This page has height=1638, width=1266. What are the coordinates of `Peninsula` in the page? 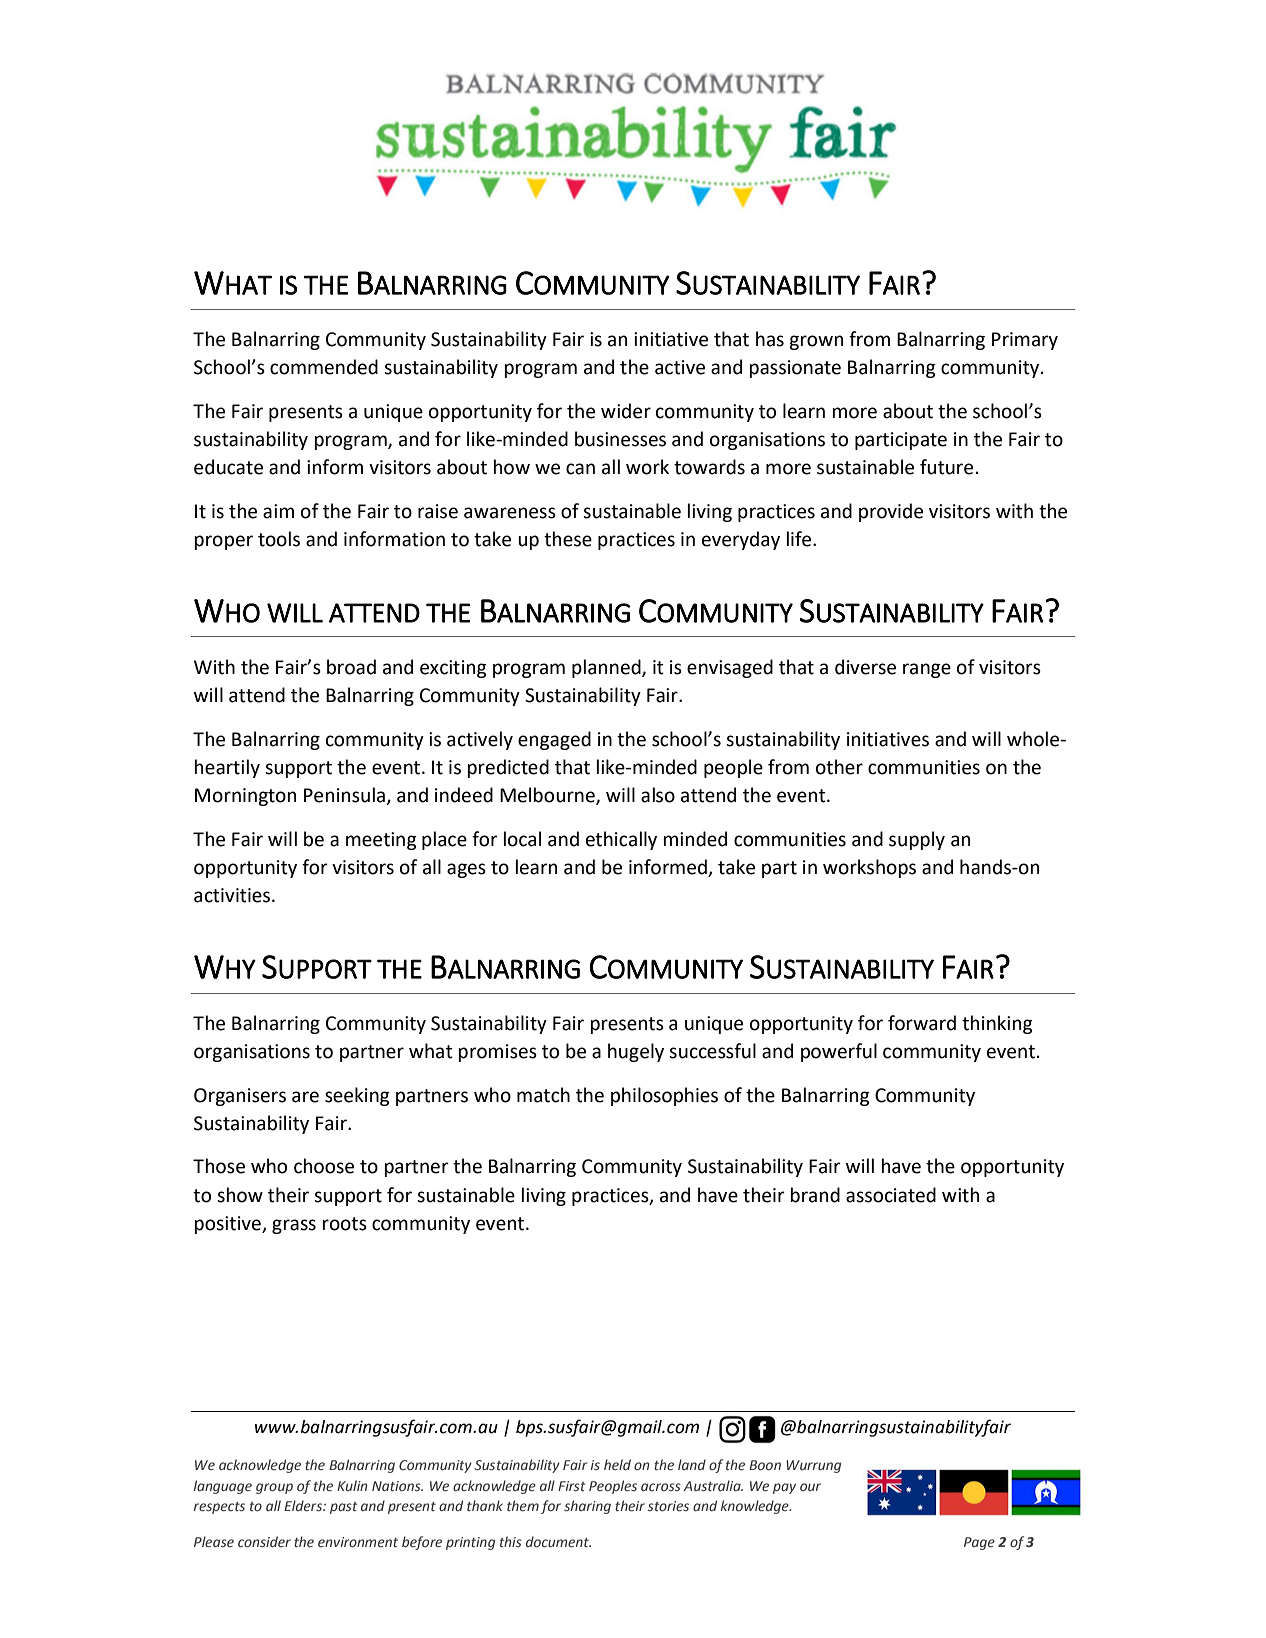 It's located at (345, 796).
